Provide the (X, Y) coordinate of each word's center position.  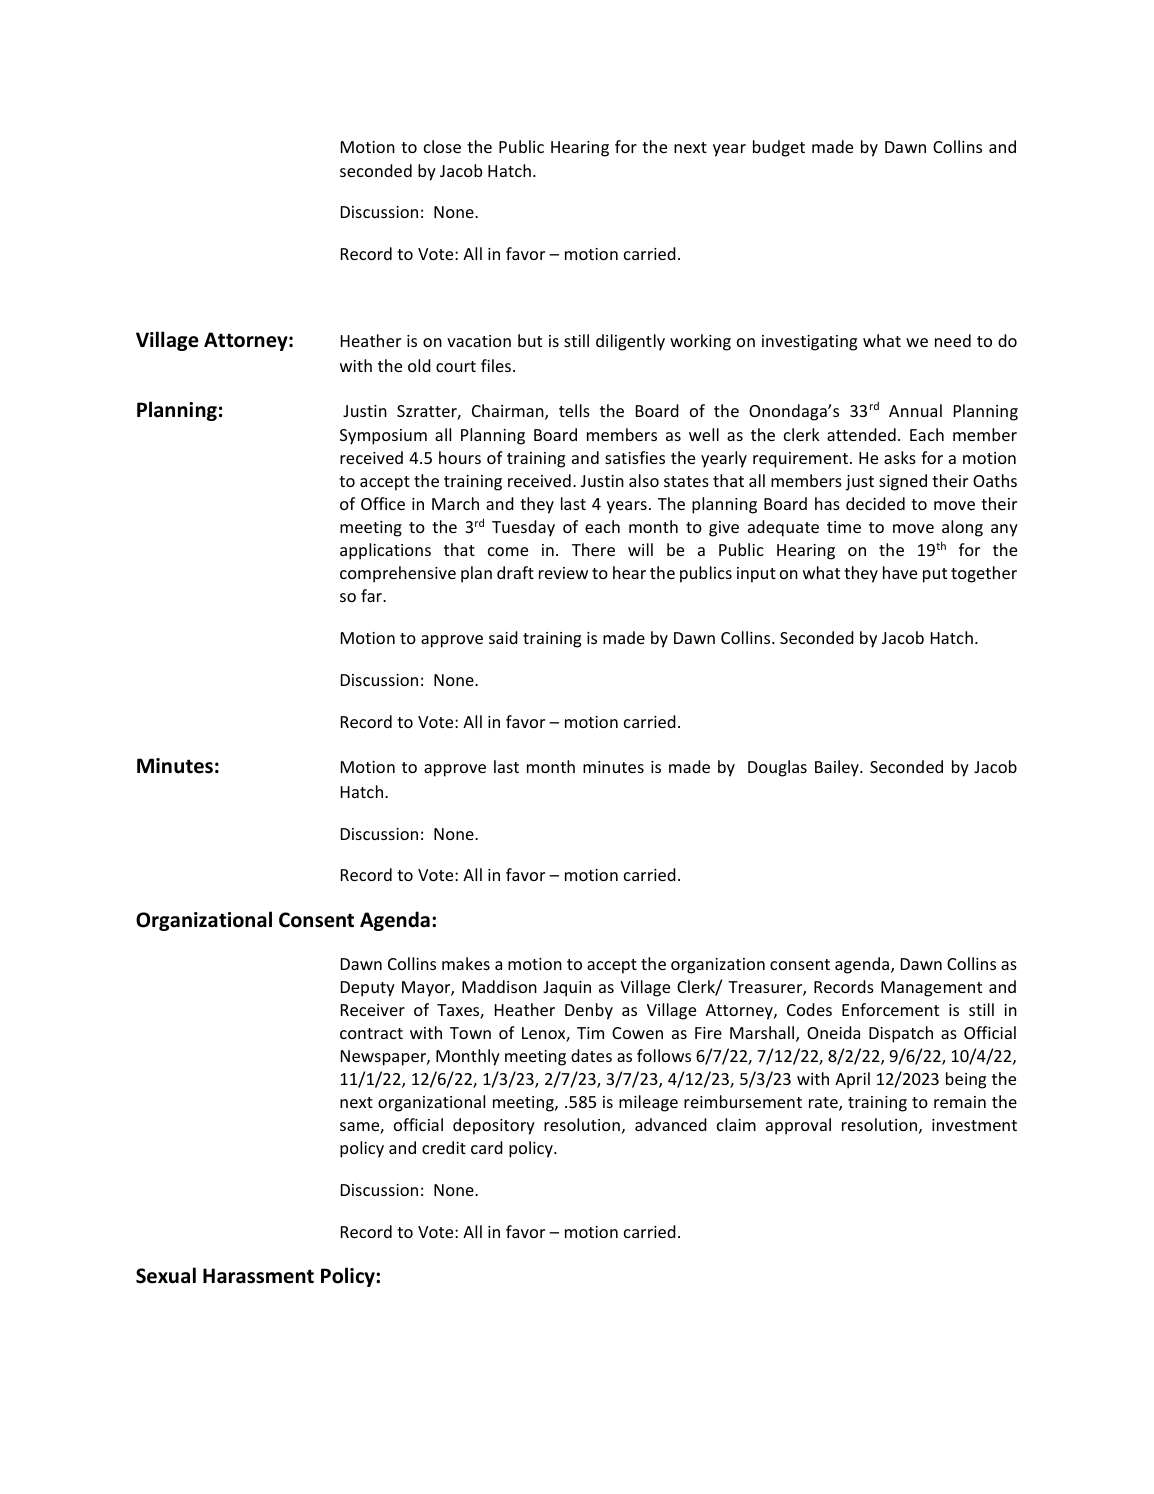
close (442, 146)
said (503, 637)
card (487, 1147)
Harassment (258, 1276)
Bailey (838, 768)
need (953, 340)
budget (779, 148)
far (372, 595)
